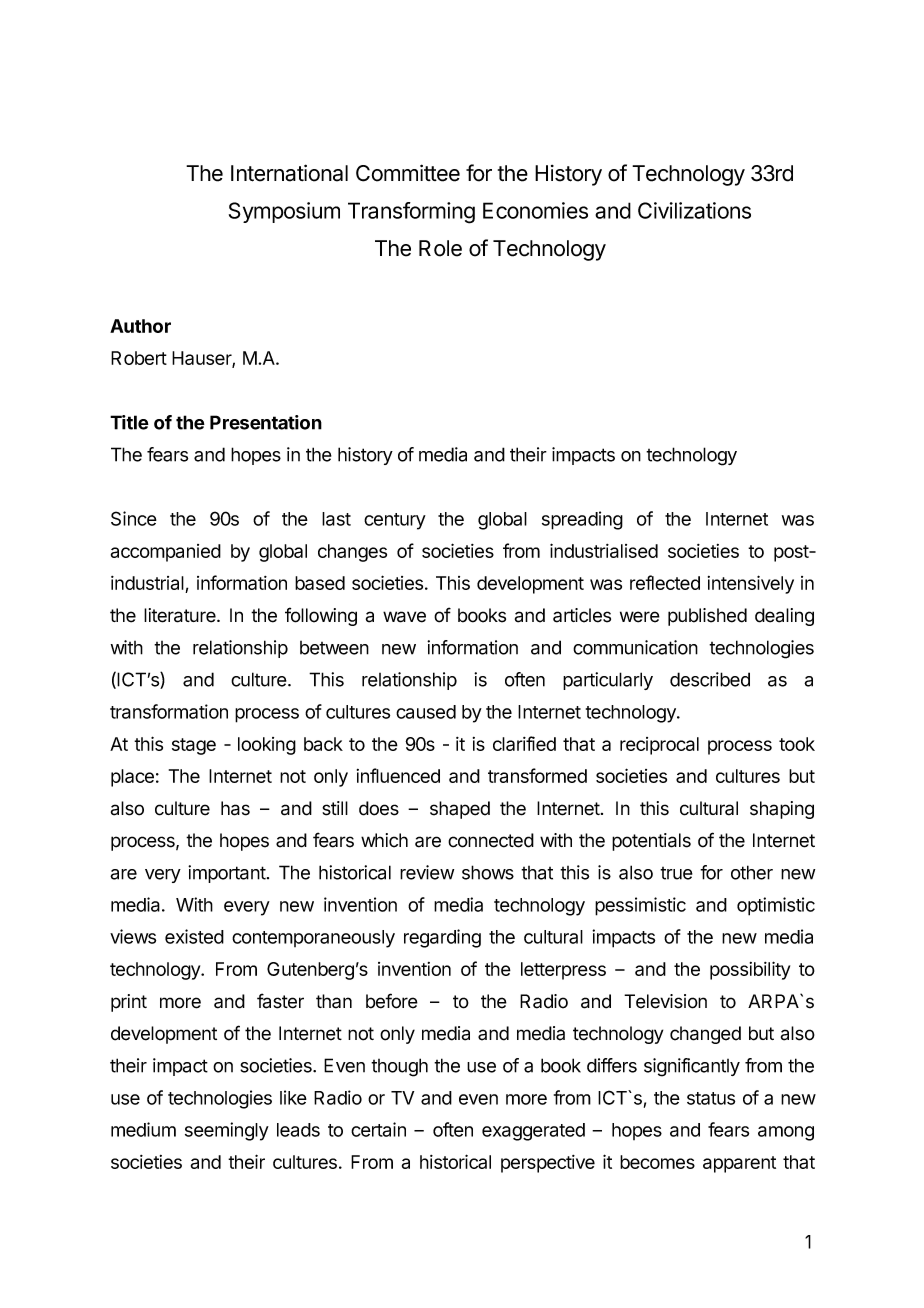  What do you see at coordinates (426, 712) in the image?
I see `caused` at bounding box center [426, 712].
